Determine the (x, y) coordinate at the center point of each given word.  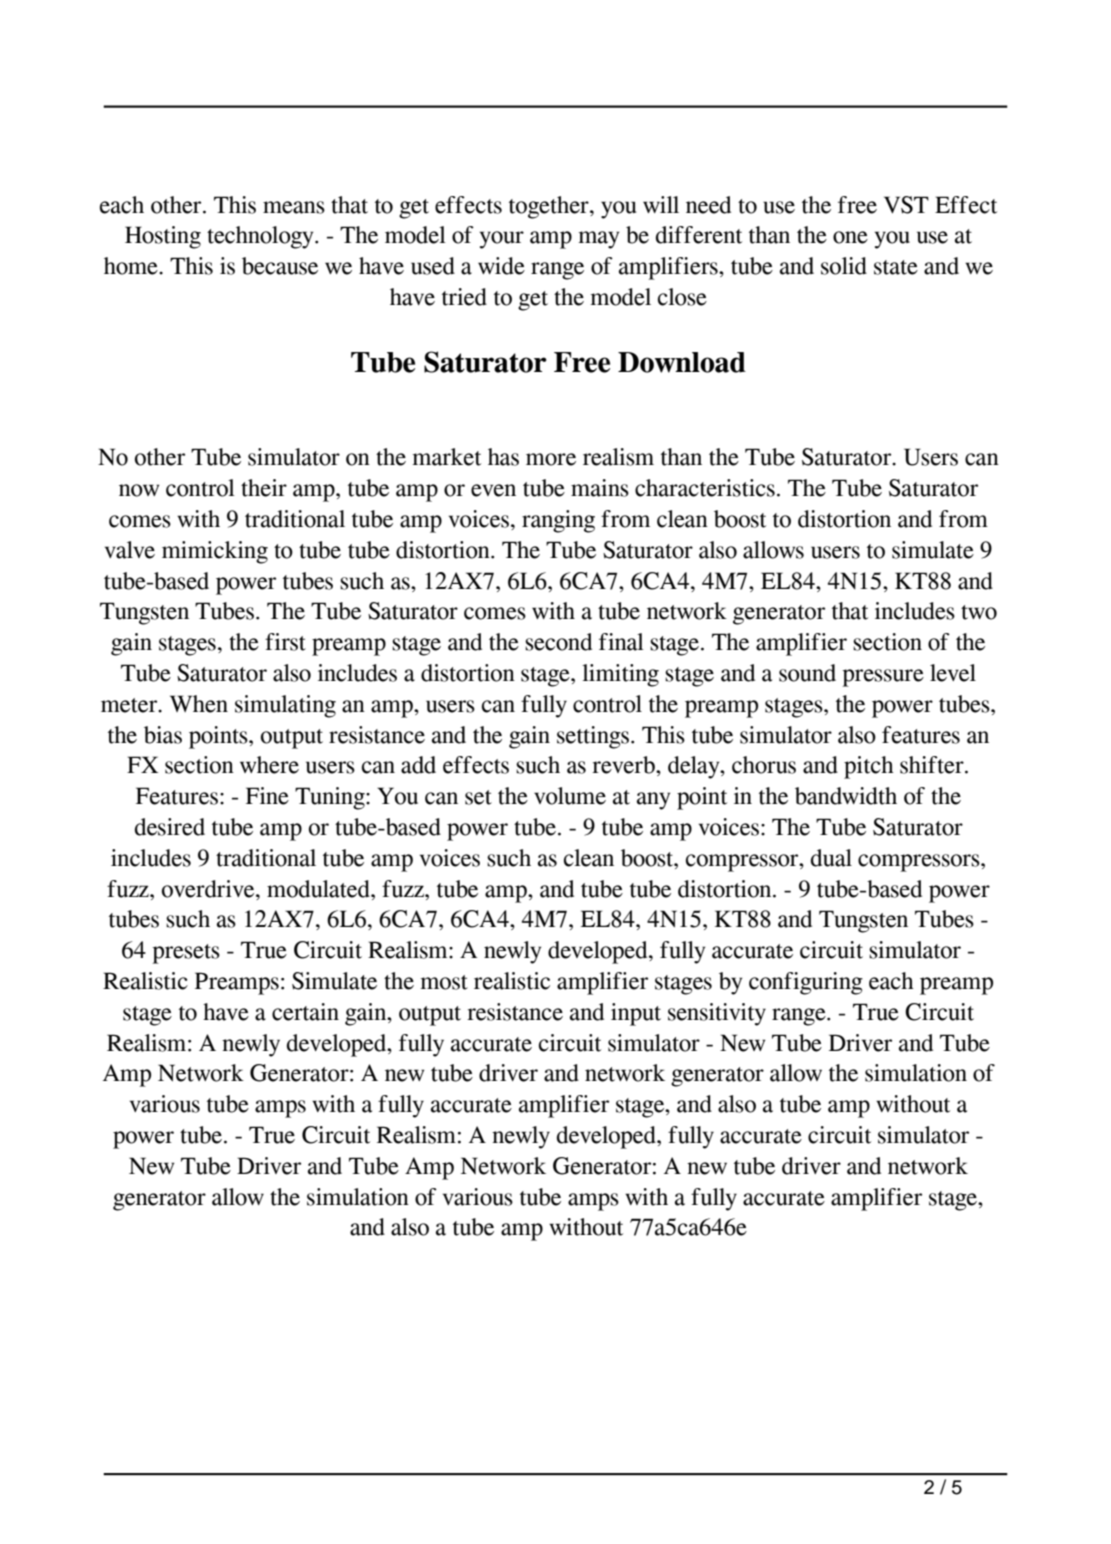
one (850, 237)
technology (261, 237)
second (558, 642)
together (550, 207)
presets (186, 954)
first (285, 642)
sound (807, 673)
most (444, 982)
